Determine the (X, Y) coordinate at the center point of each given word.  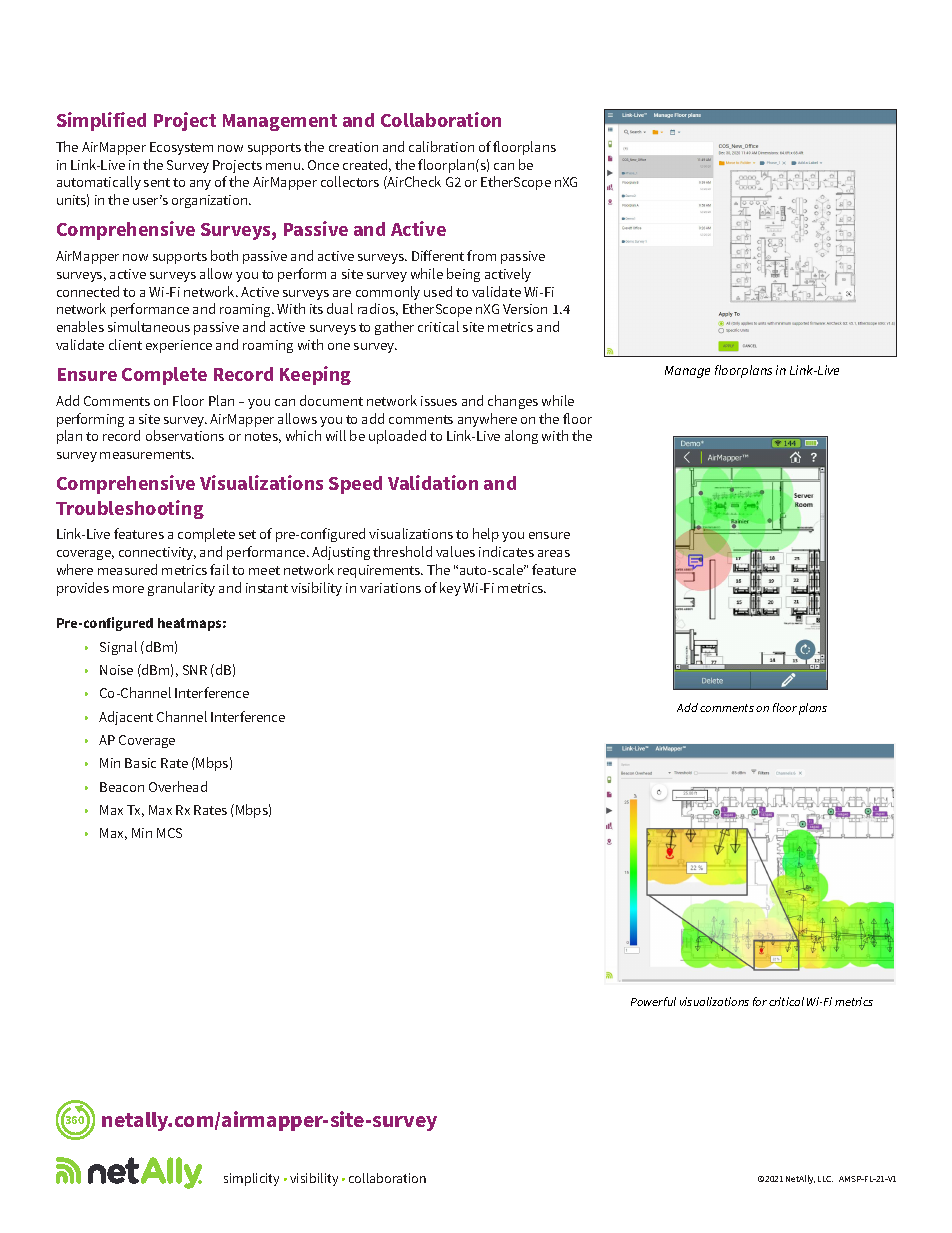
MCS (169, 833)
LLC (825, 1179)
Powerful (653, 1001)
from (481, 255)
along (521, 437)
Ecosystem (181, 148)
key (450, 589)
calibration (441, 146)
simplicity (251, 1179)
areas (554, 553)
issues (439, 401)
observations (185, 435)
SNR (195, 670)
